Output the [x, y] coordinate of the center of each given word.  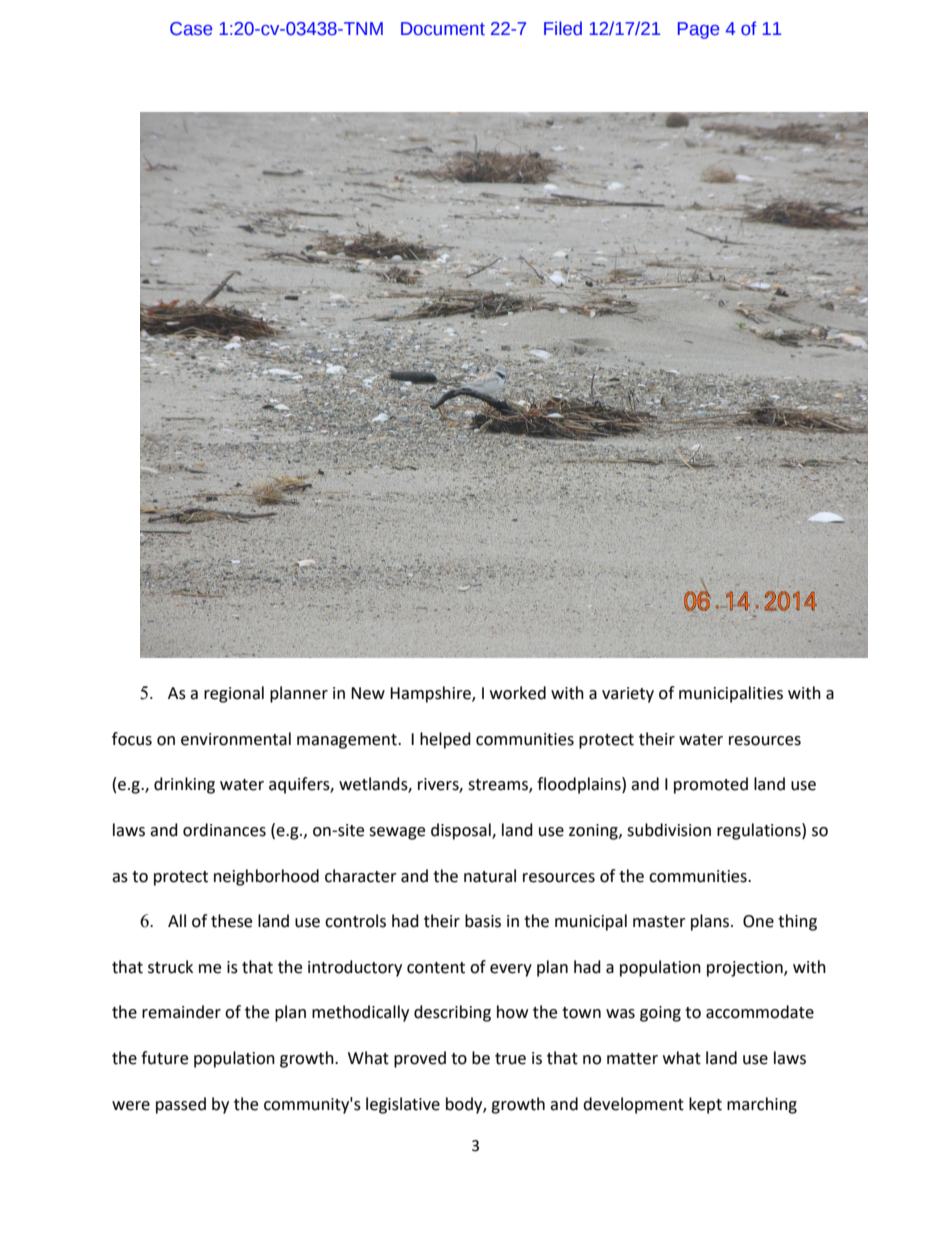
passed [181, 1105]
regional [234, 694]
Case [191, 29]
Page [698, 30]
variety [628, 695]
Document [443, 29]
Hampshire [431, 694]
